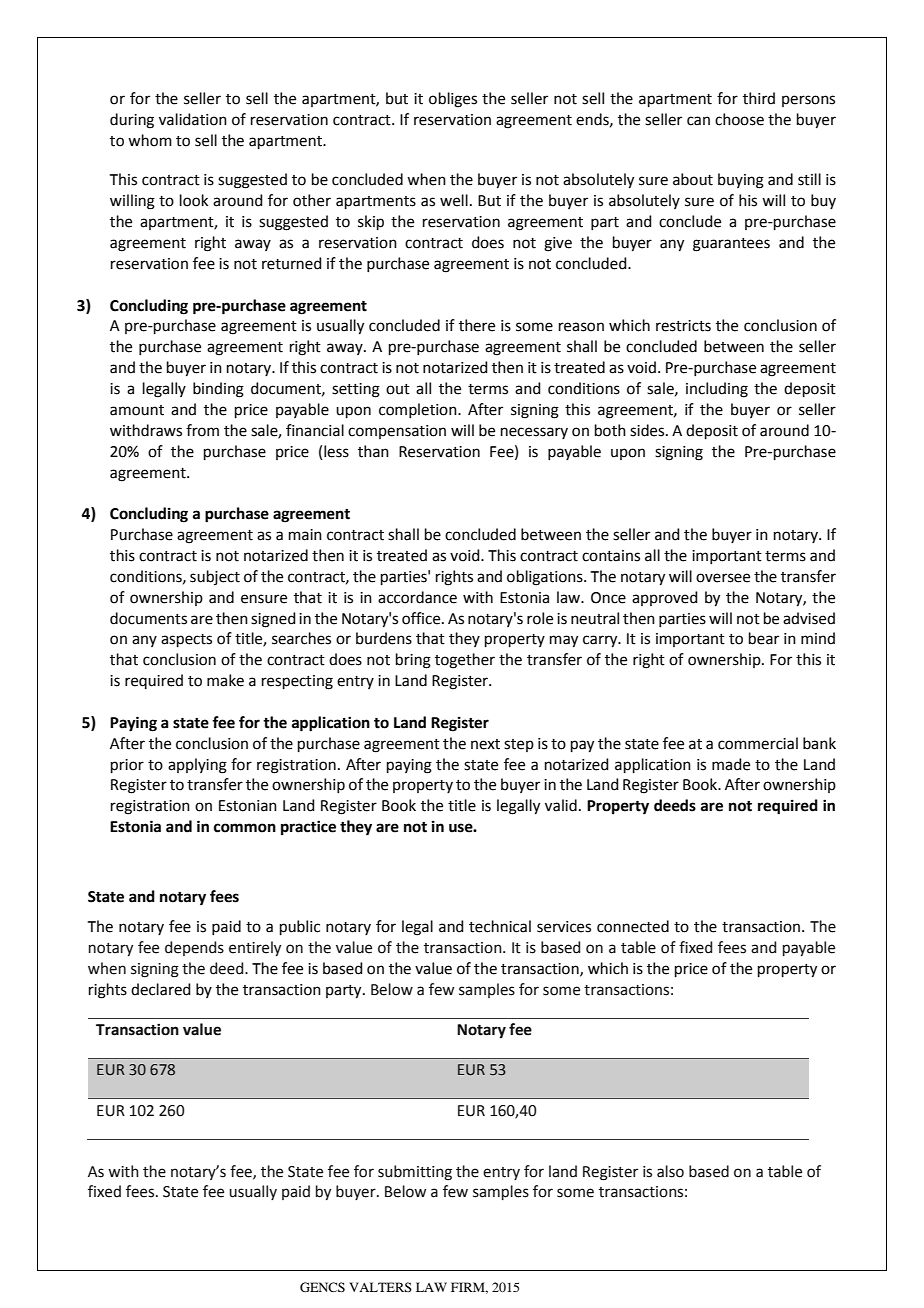 This page has height=1308, width=924. Describe the element at coordinates (161, 989) in the page. I see `declared` at that location.
